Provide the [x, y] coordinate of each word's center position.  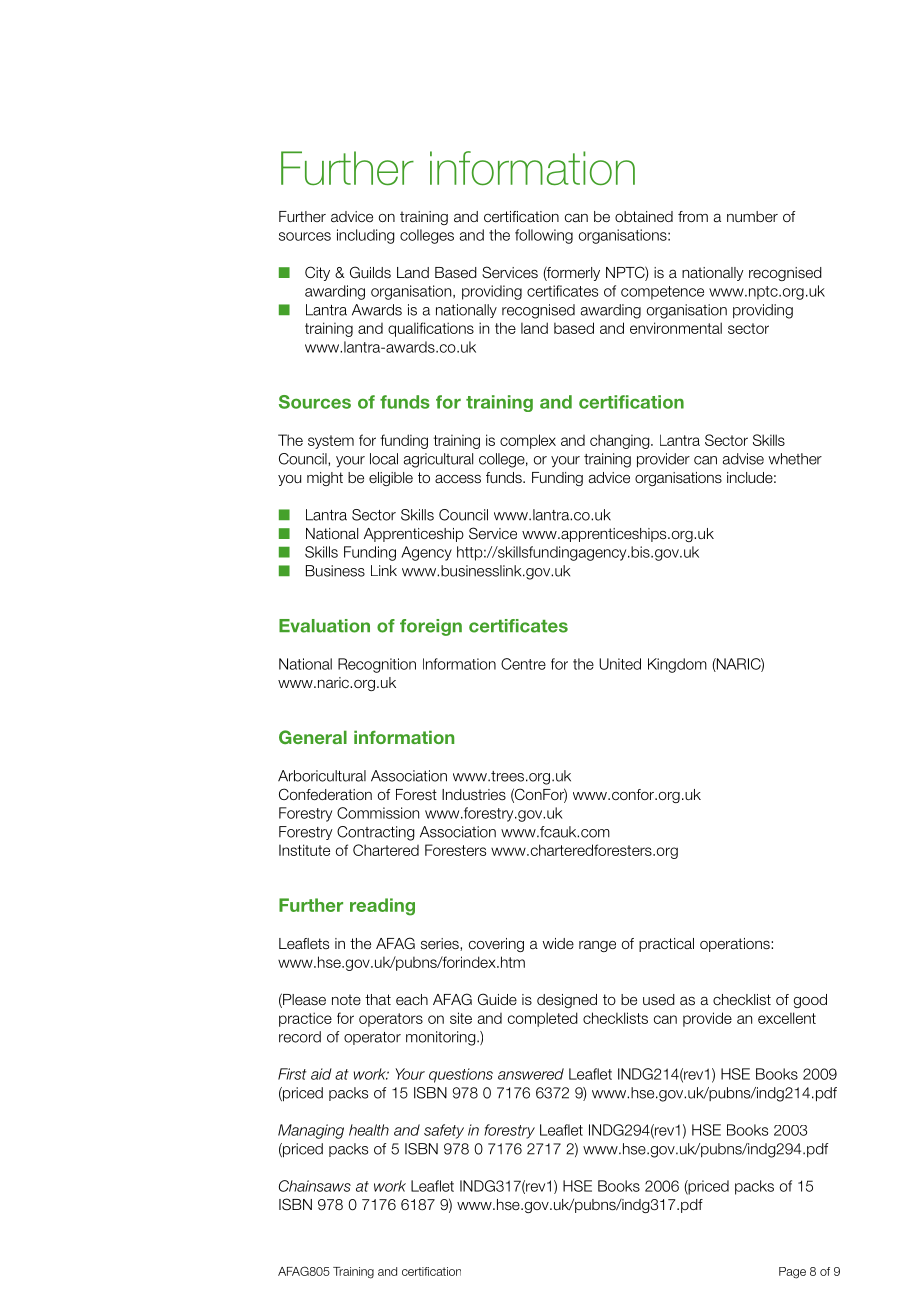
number [752, 216]
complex [528, 441]
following [544, 236]
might [325, 479]
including [366, 236]
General [313, 737]
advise [743, 459]
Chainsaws [315, 1186]
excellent [787, 1018]
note [346, 999]
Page [792, 1273]
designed [567, 1001]
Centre [523, 664]
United [620, 664]
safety [444, 1131]
